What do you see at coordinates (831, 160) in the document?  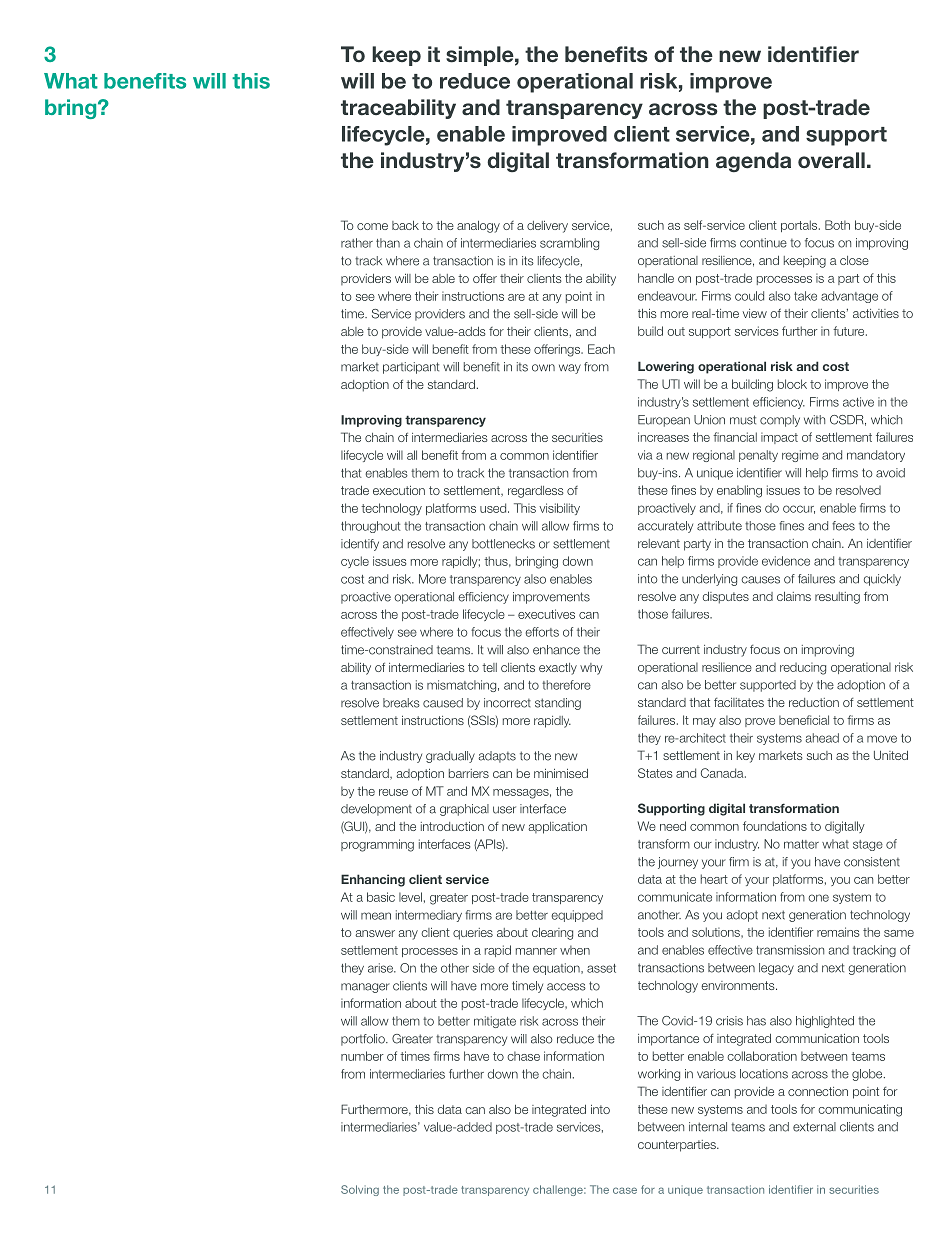 I see `overall` at bounding box center [831, 160].
